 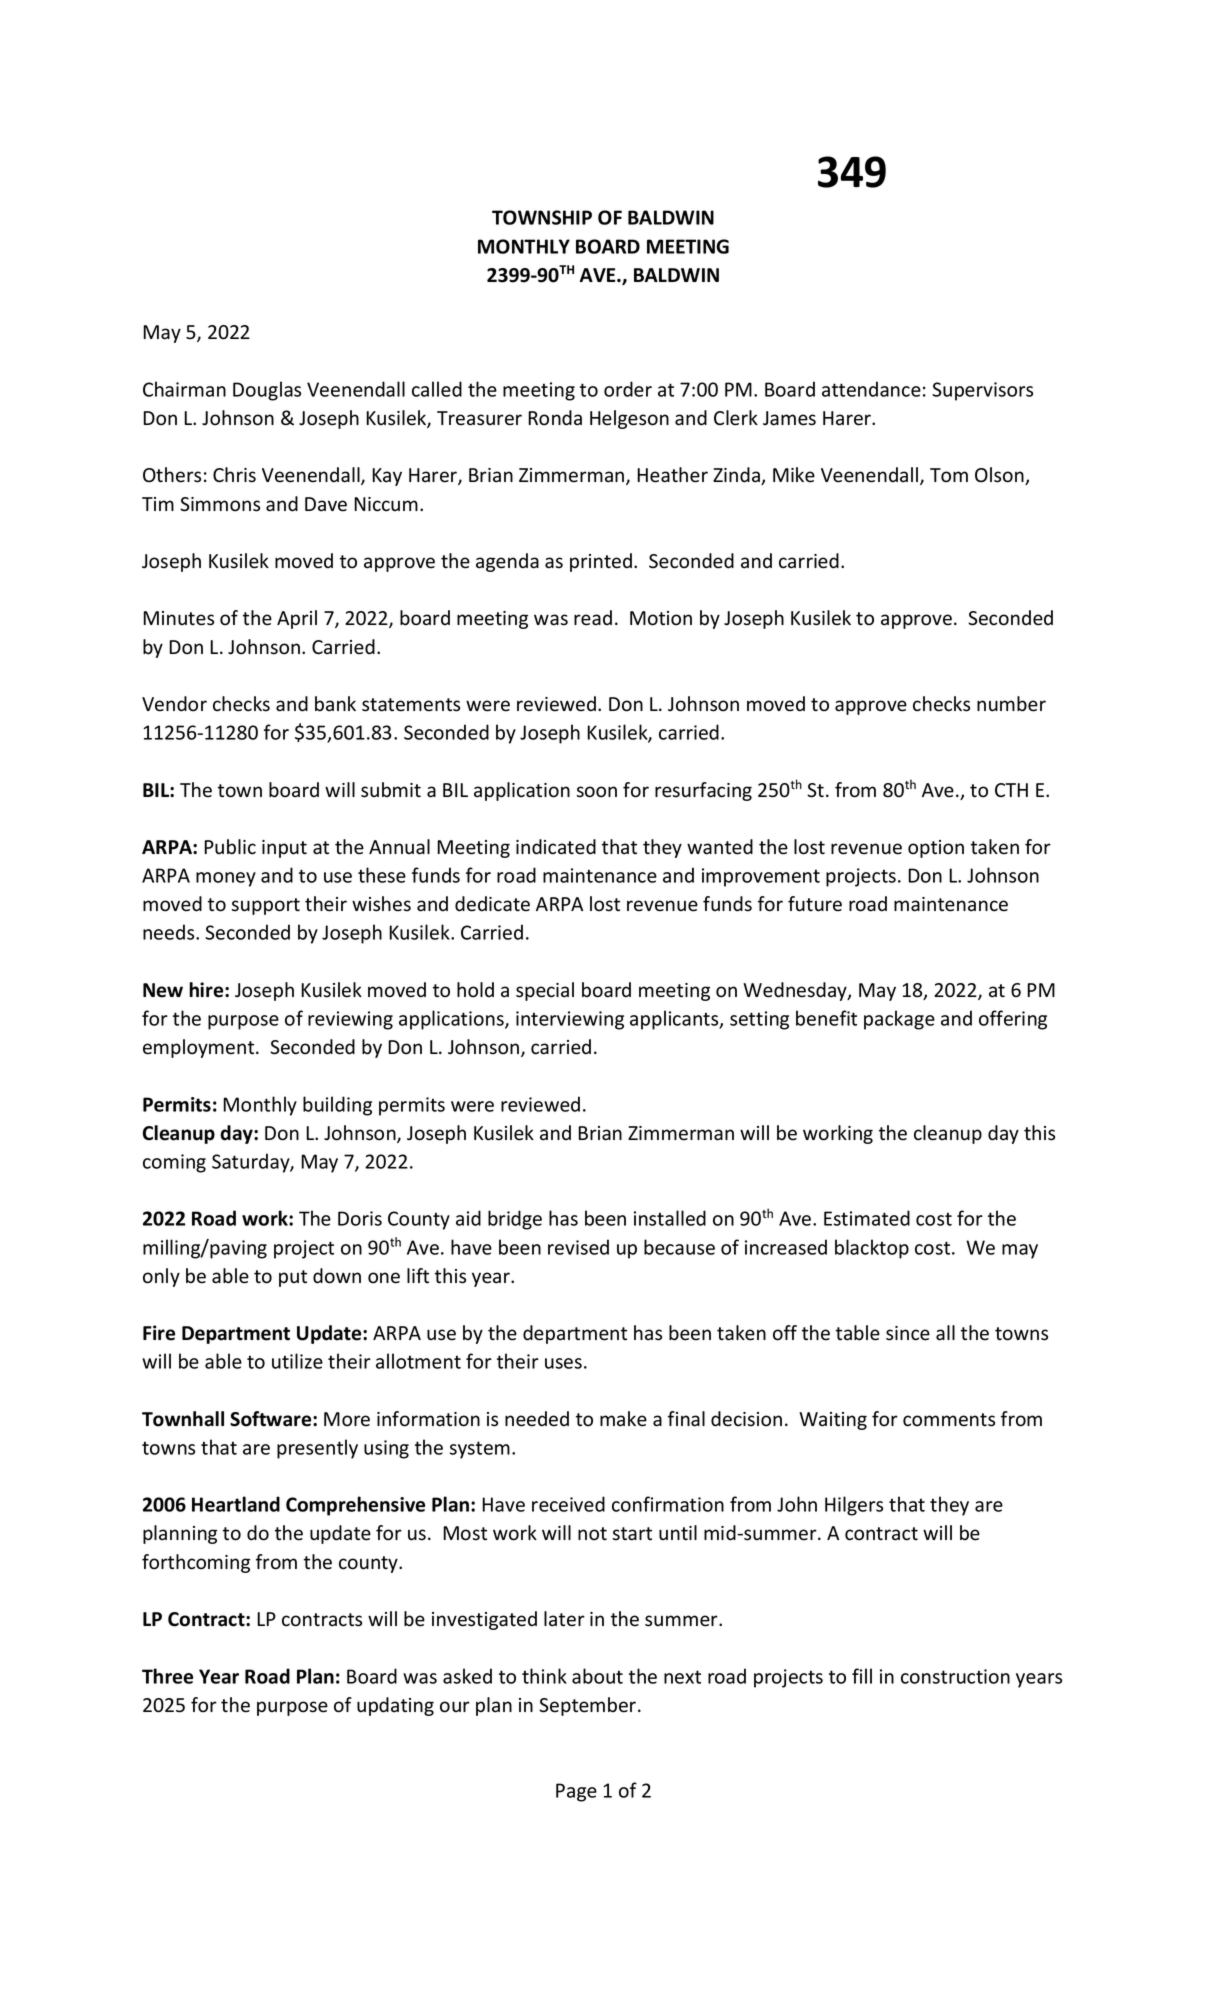 What do you see at coordinates (576, 1792) in the document?
I see `Page` at bounding box center [576, 1792].
